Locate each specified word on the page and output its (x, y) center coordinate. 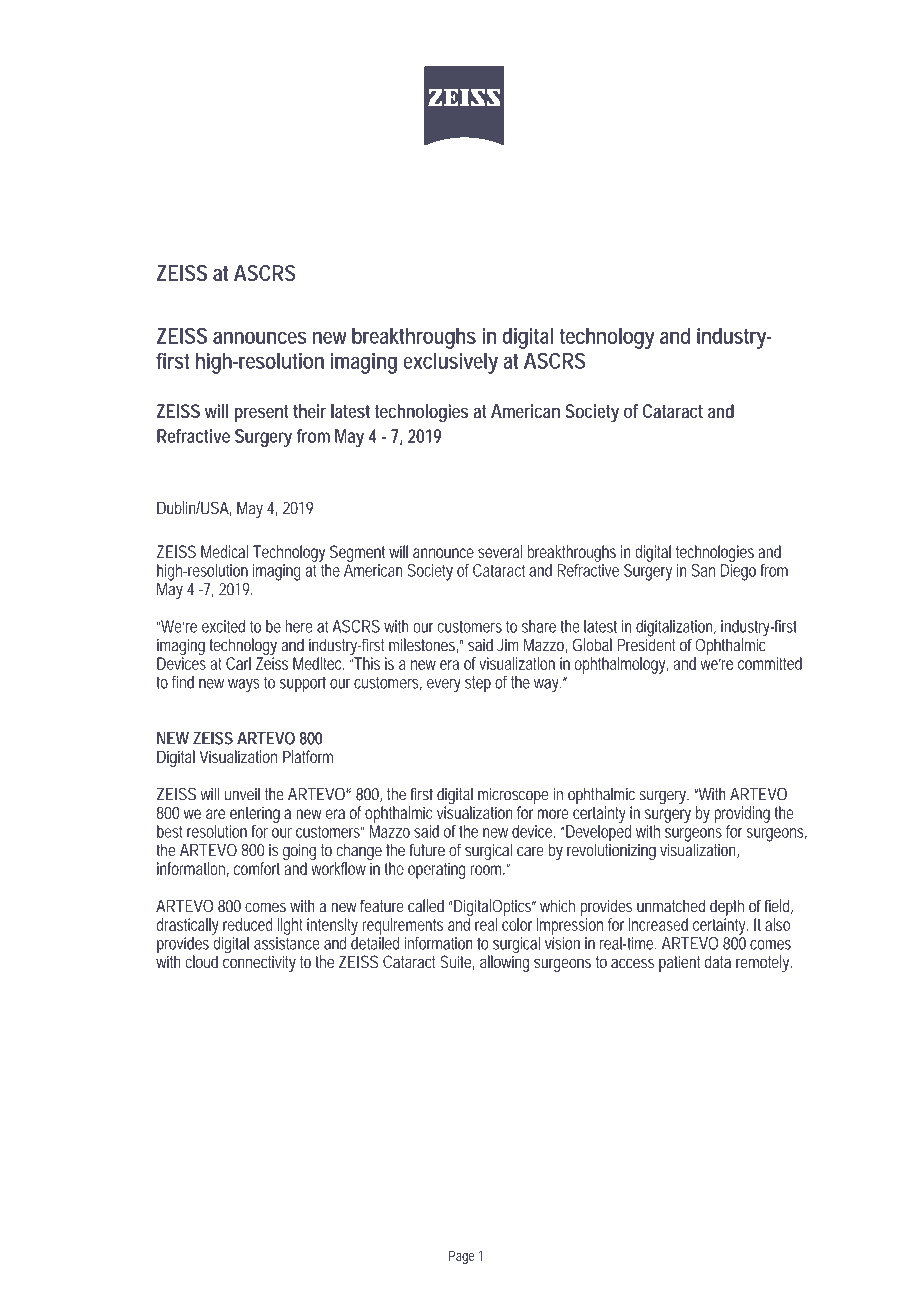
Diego (738, 572)
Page (462, 1257)
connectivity (259, 962)
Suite (455, 961)
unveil (242, 794)
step (478, 684)
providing (742, 814)
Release (274, 231)
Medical (224, 551)
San (703, 570)
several (500, 551)
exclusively (450, 363)
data (718, 961)
